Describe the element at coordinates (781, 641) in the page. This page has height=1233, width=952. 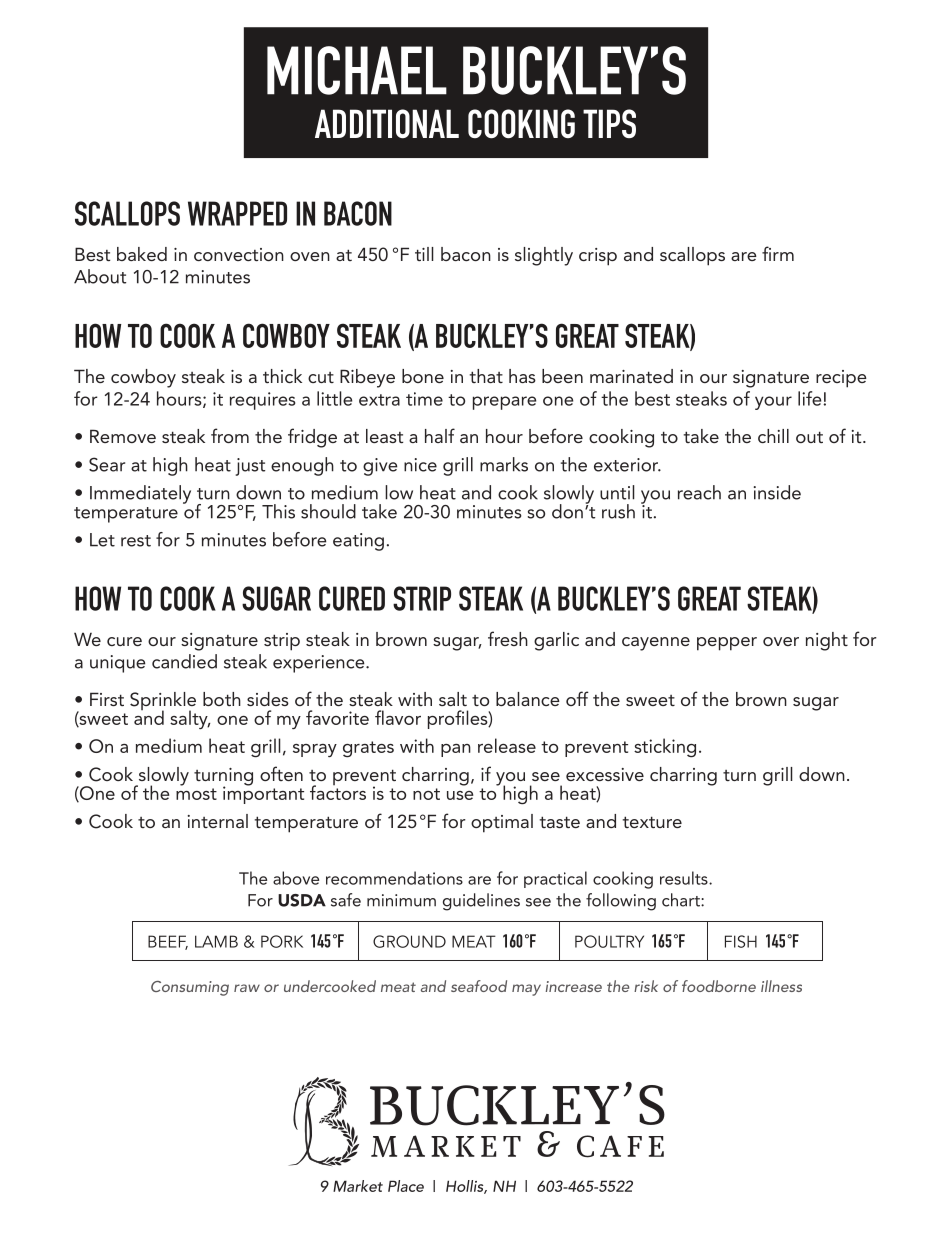
I see `over` at that location.
